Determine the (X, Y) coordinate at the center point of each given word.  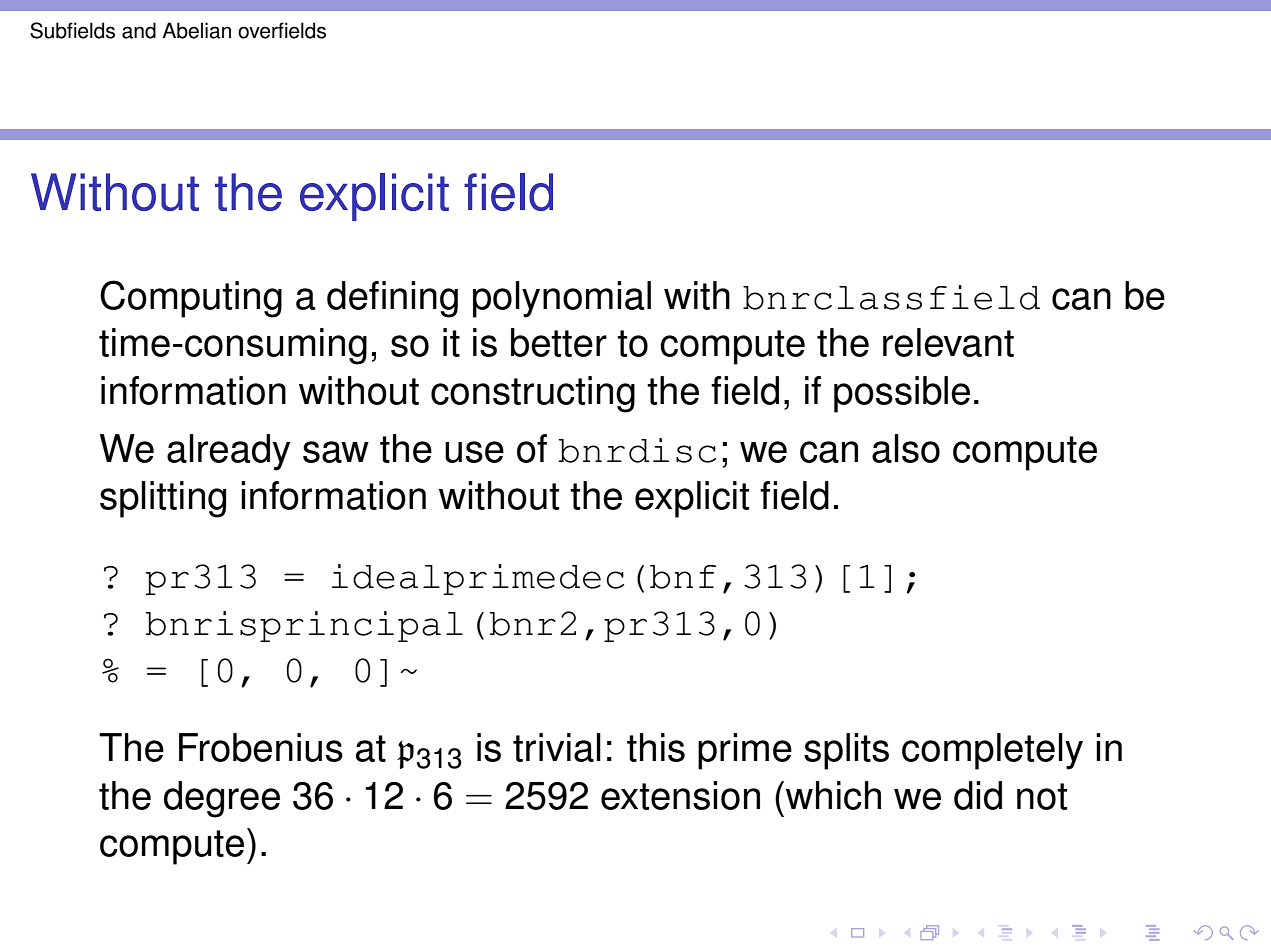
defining (392, 299)
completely (992, 751)
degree (222, 799)
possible (902, 394)
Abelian (196, 30)
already (229, 452)
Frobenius (261, 747)
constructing (533, 394)
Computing (191, 299)
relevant (948, 342)
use (474, 452)
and (139, 30)
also (906, 448)
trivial (557, 747)
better (559, 342)
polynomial (562, 299)
